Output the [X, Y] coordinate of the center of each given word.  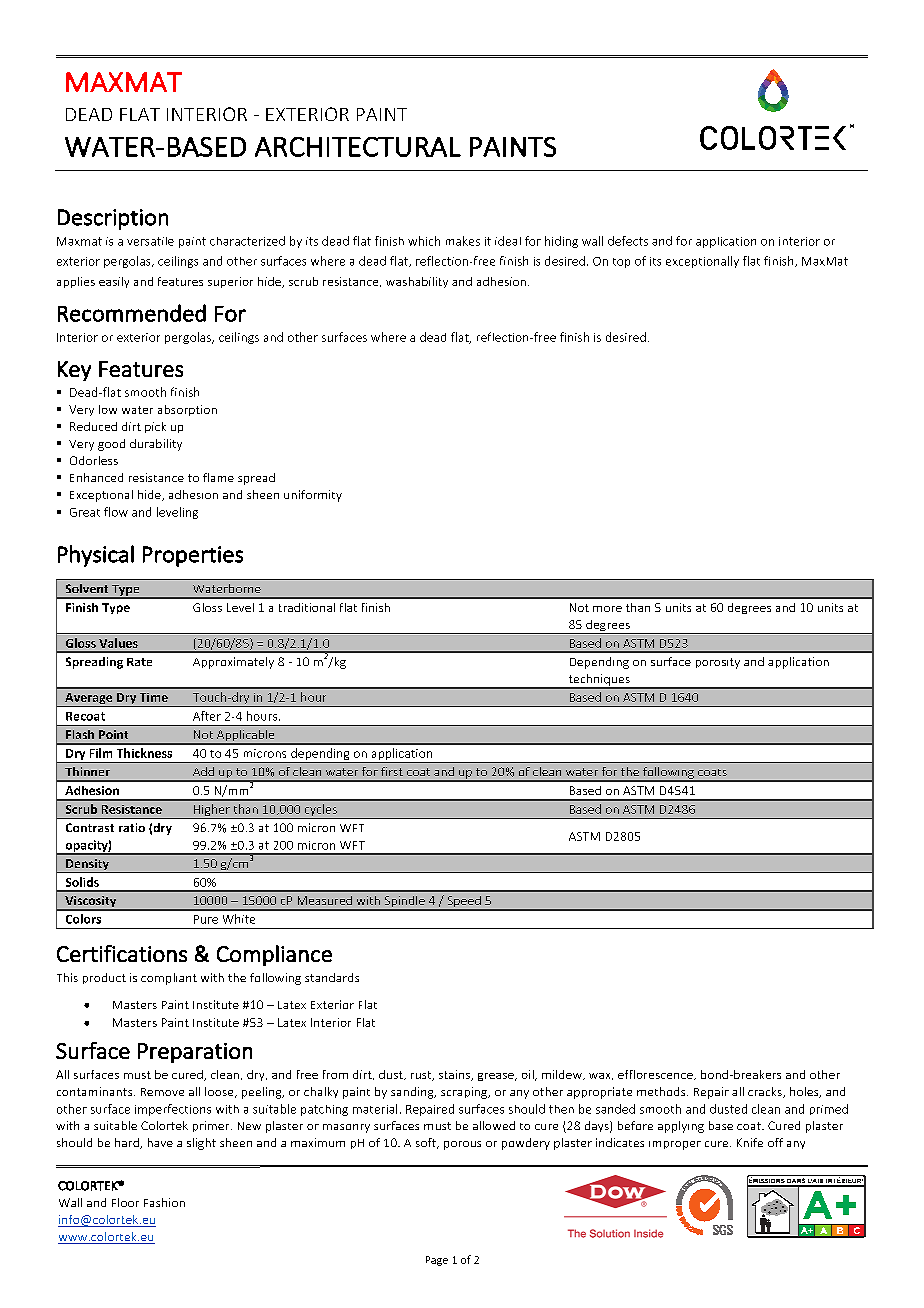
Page [437, 1261]
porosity [718, 663]
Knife [750, 1142]
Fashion [164, 1202]
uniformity [313, 496]
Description [113, 219]
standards [332, 977]
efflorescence [656, 1075]
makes [463, 241]
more [607, 609]
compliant [169, 979]
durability [156, 445]
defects [628, 241]
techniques [599, 681]
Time [154, 697]
